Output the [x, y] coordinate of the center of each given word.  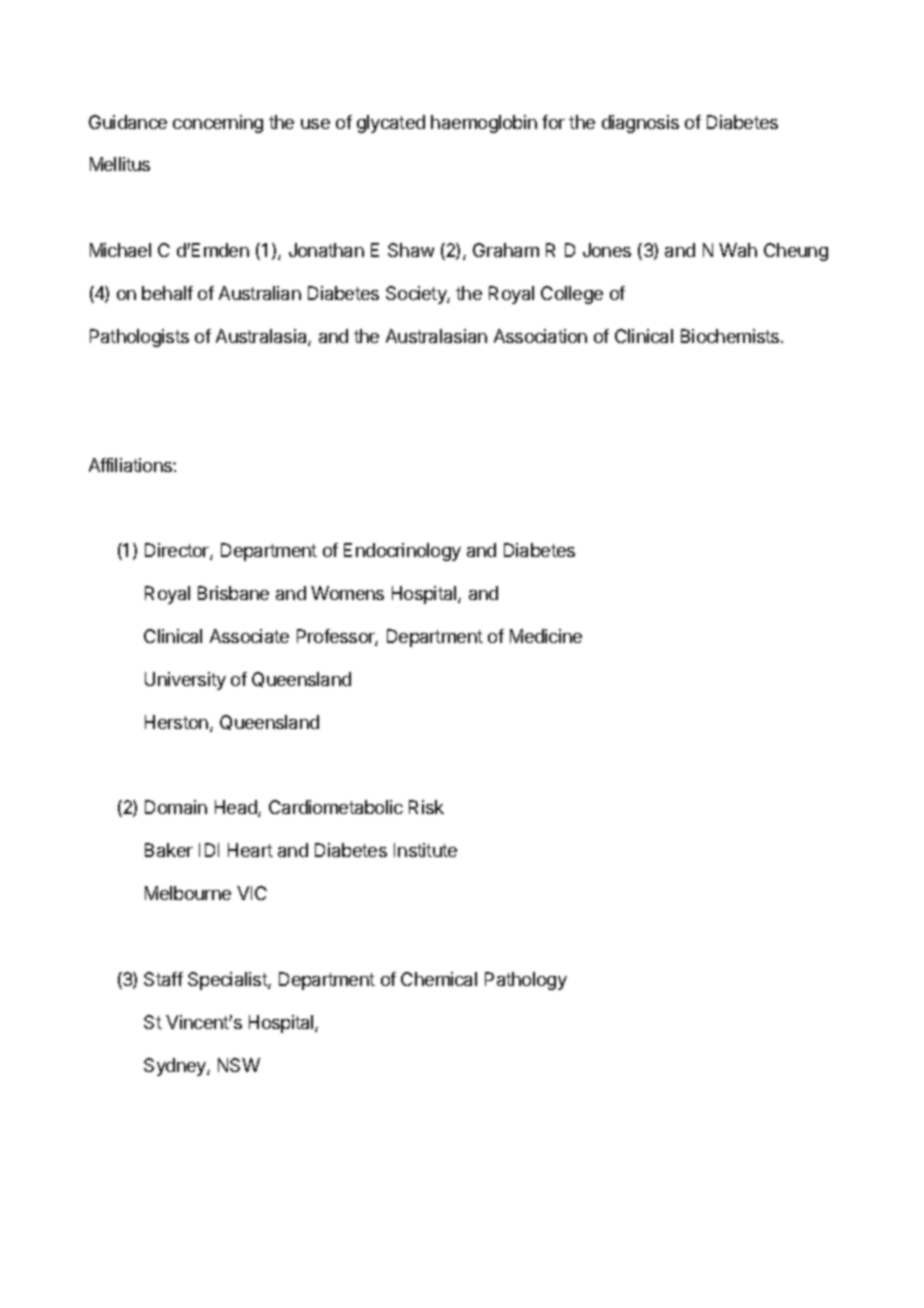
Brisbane [233, 593]
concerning [218, 124]
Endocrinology [402, 552]
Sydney [176, 1067]
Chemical [439, 979]
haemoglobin [484, 124]
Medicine [546, 636]
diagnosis [640, 124]
